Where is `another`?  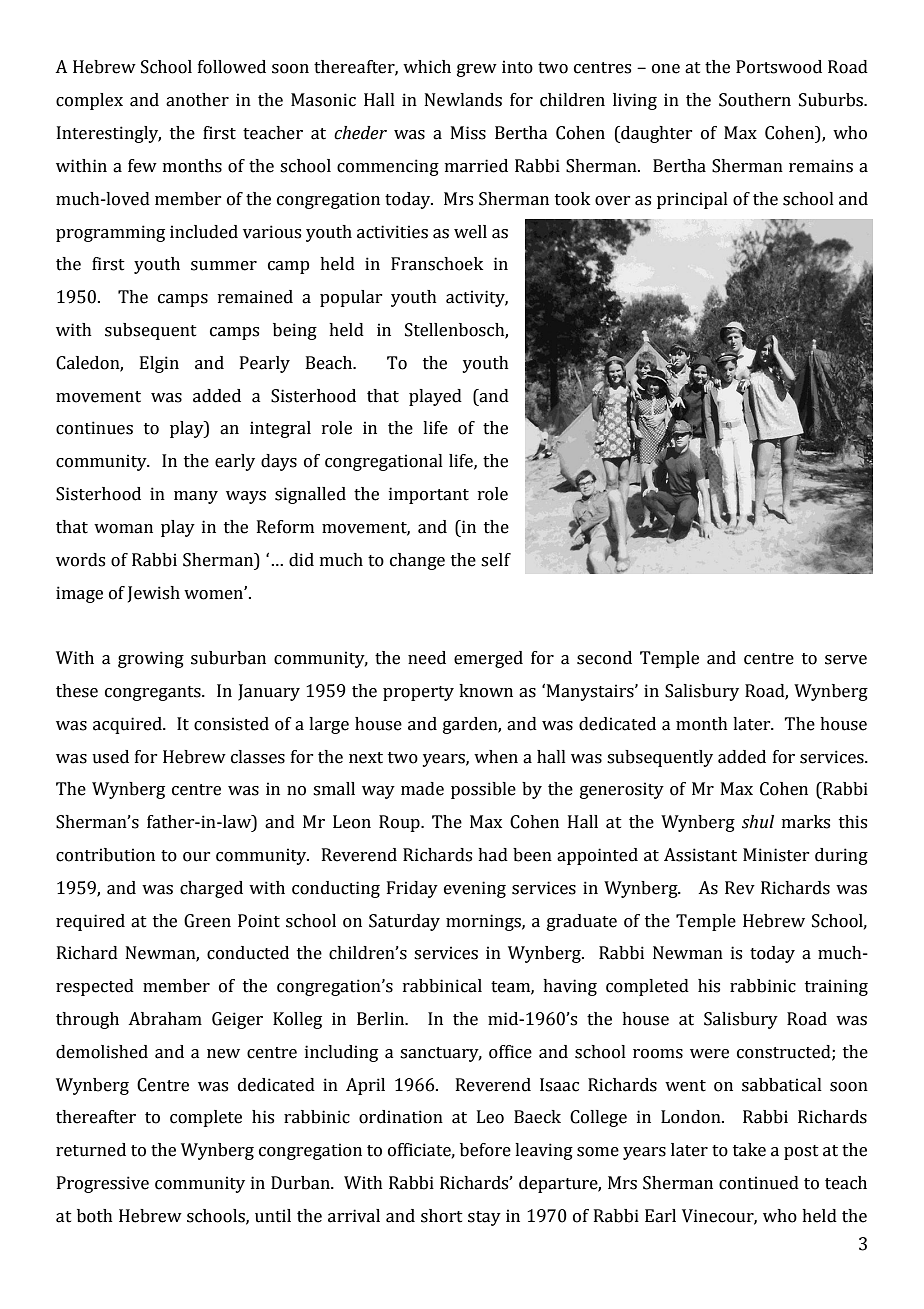
another is located at coordinates (197, 100).
